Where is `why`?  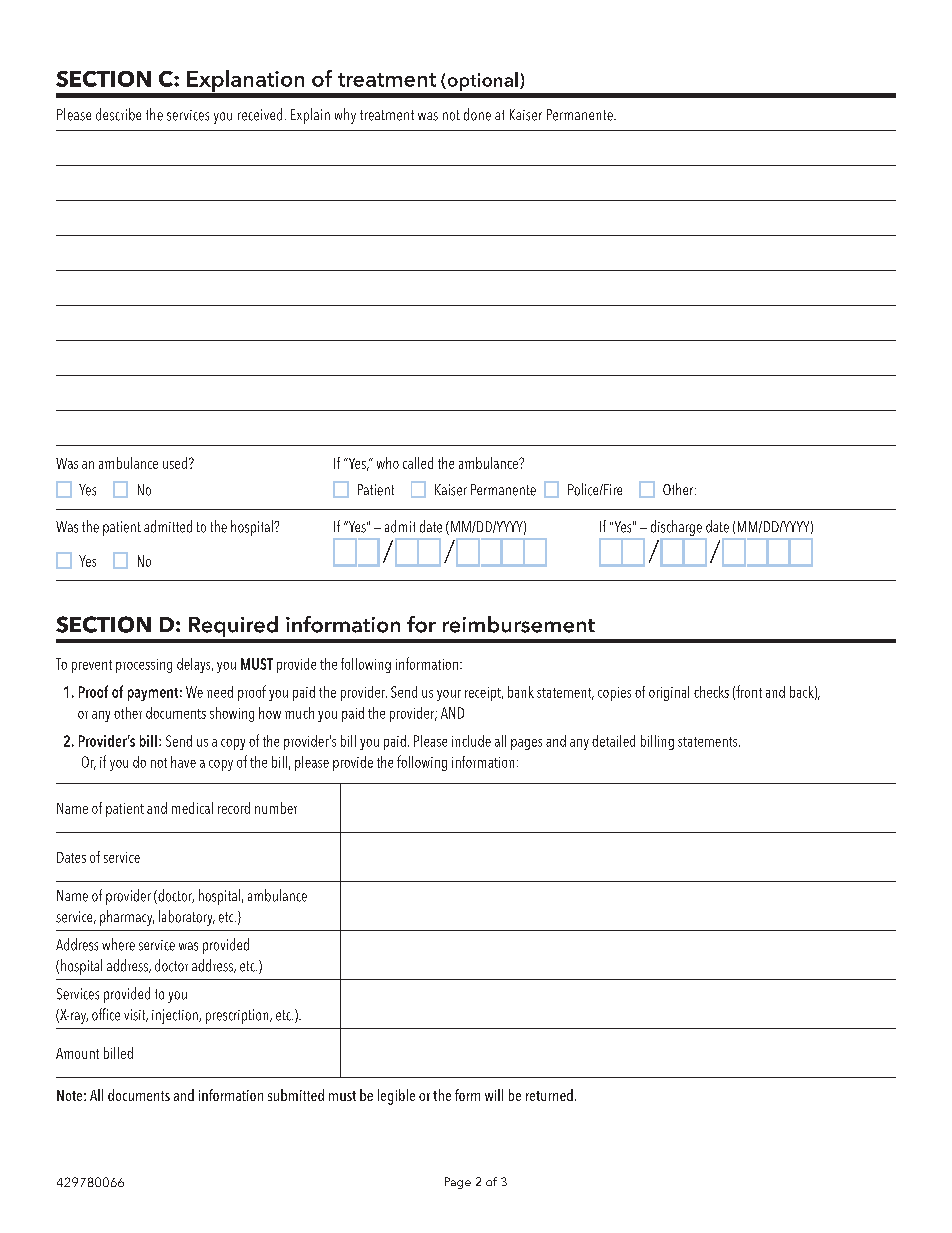
why is located at coordinates (345, 116).
